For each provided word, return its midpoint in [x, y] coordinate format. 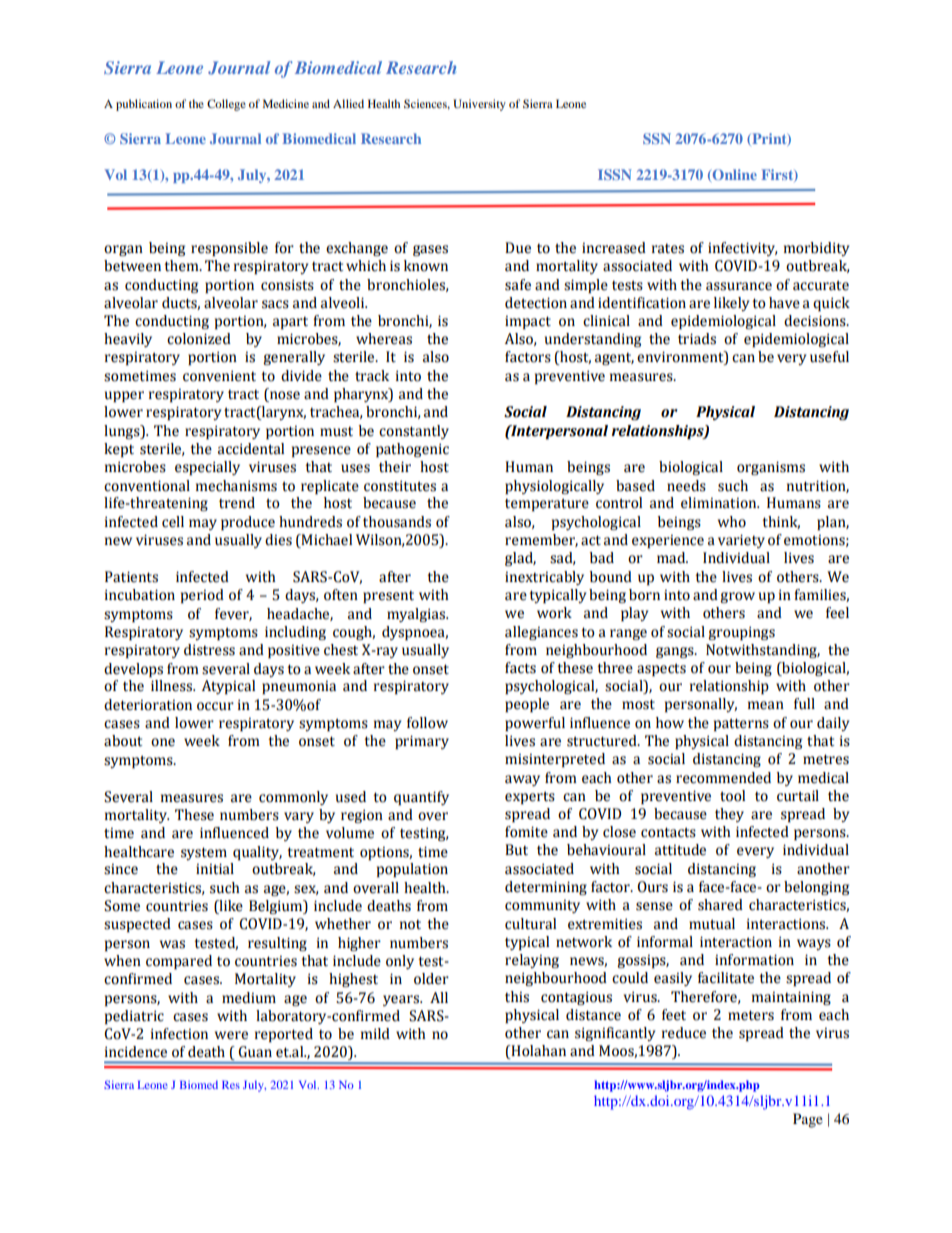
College [226, 105]
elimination [720, 503]
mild [375, 1034]
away [522, 780]
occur [215, 706]
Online [733, 175]
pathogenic [412, 450]
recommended [723, 778]
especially [207, 468]
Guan [255, 1052]
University [479, 105]
